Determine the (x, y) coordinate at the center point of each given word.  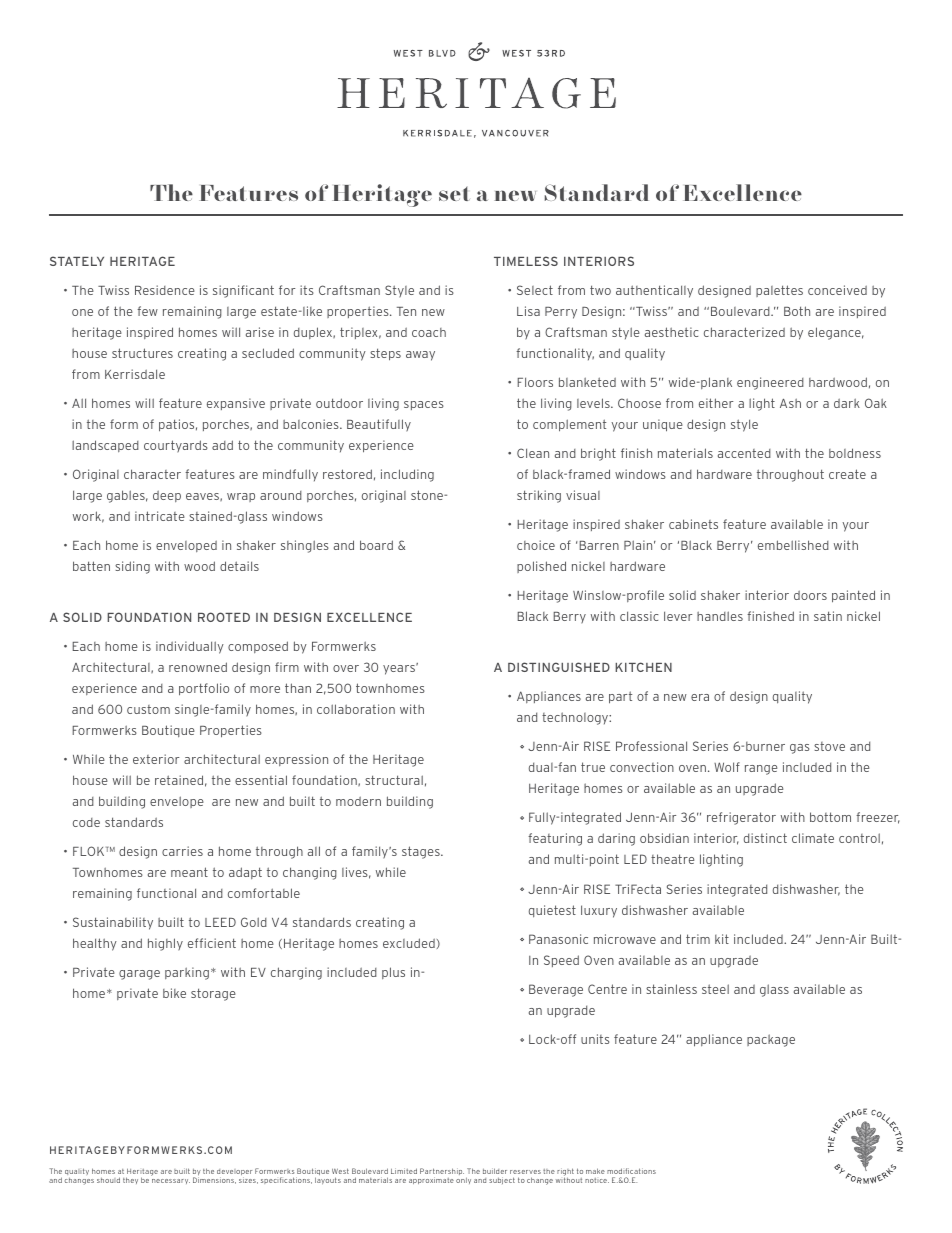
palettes (779, 291)
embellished (793, 545)
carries (182, 851)
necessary (171, 1181)
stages (422, 852)
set (454, 194)
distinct (765, 838)
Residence (165, 290)
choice (536, 545)
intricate (160, 516)
